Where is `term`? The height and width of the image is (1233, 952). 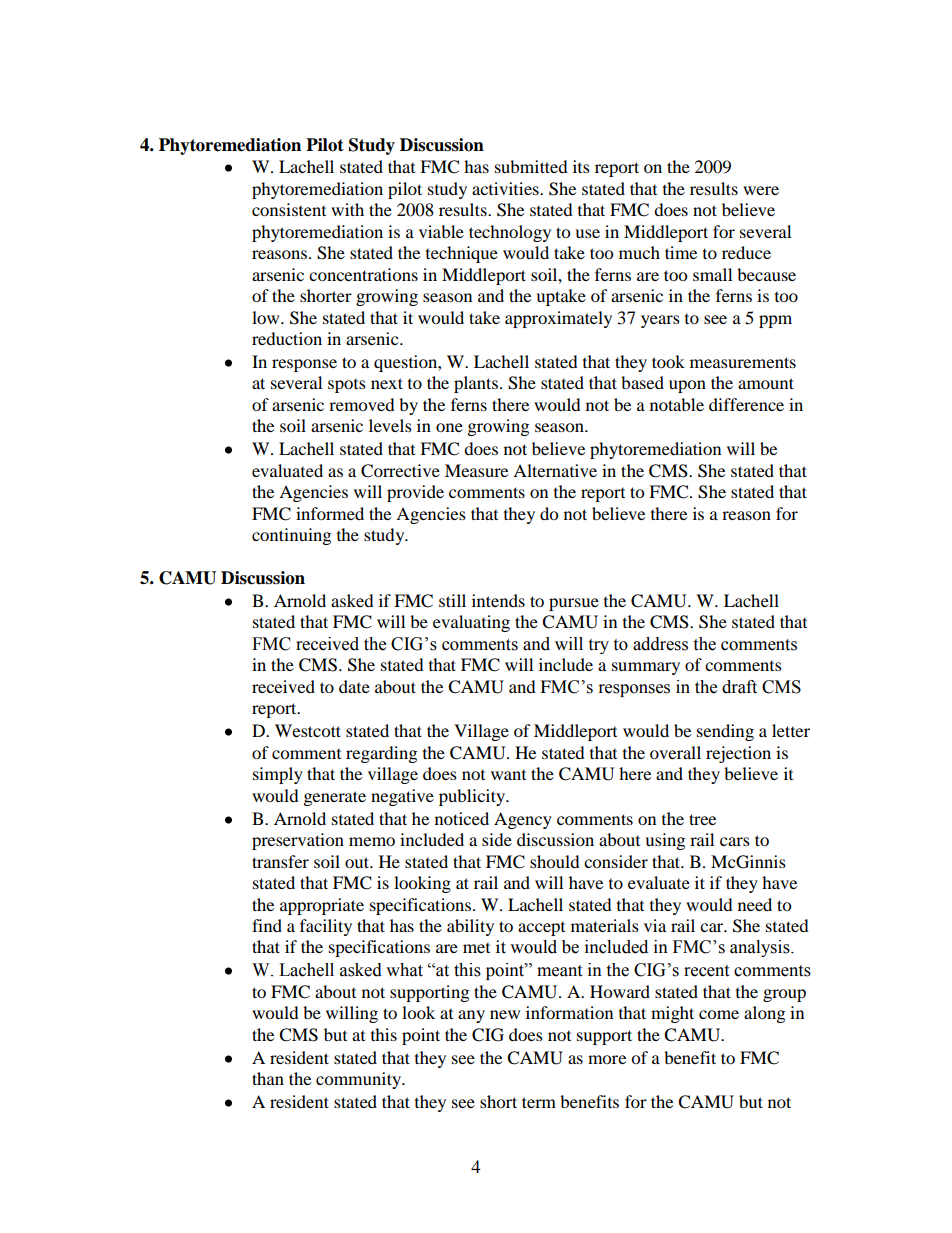 term is located at coordinates (539, 1102).
